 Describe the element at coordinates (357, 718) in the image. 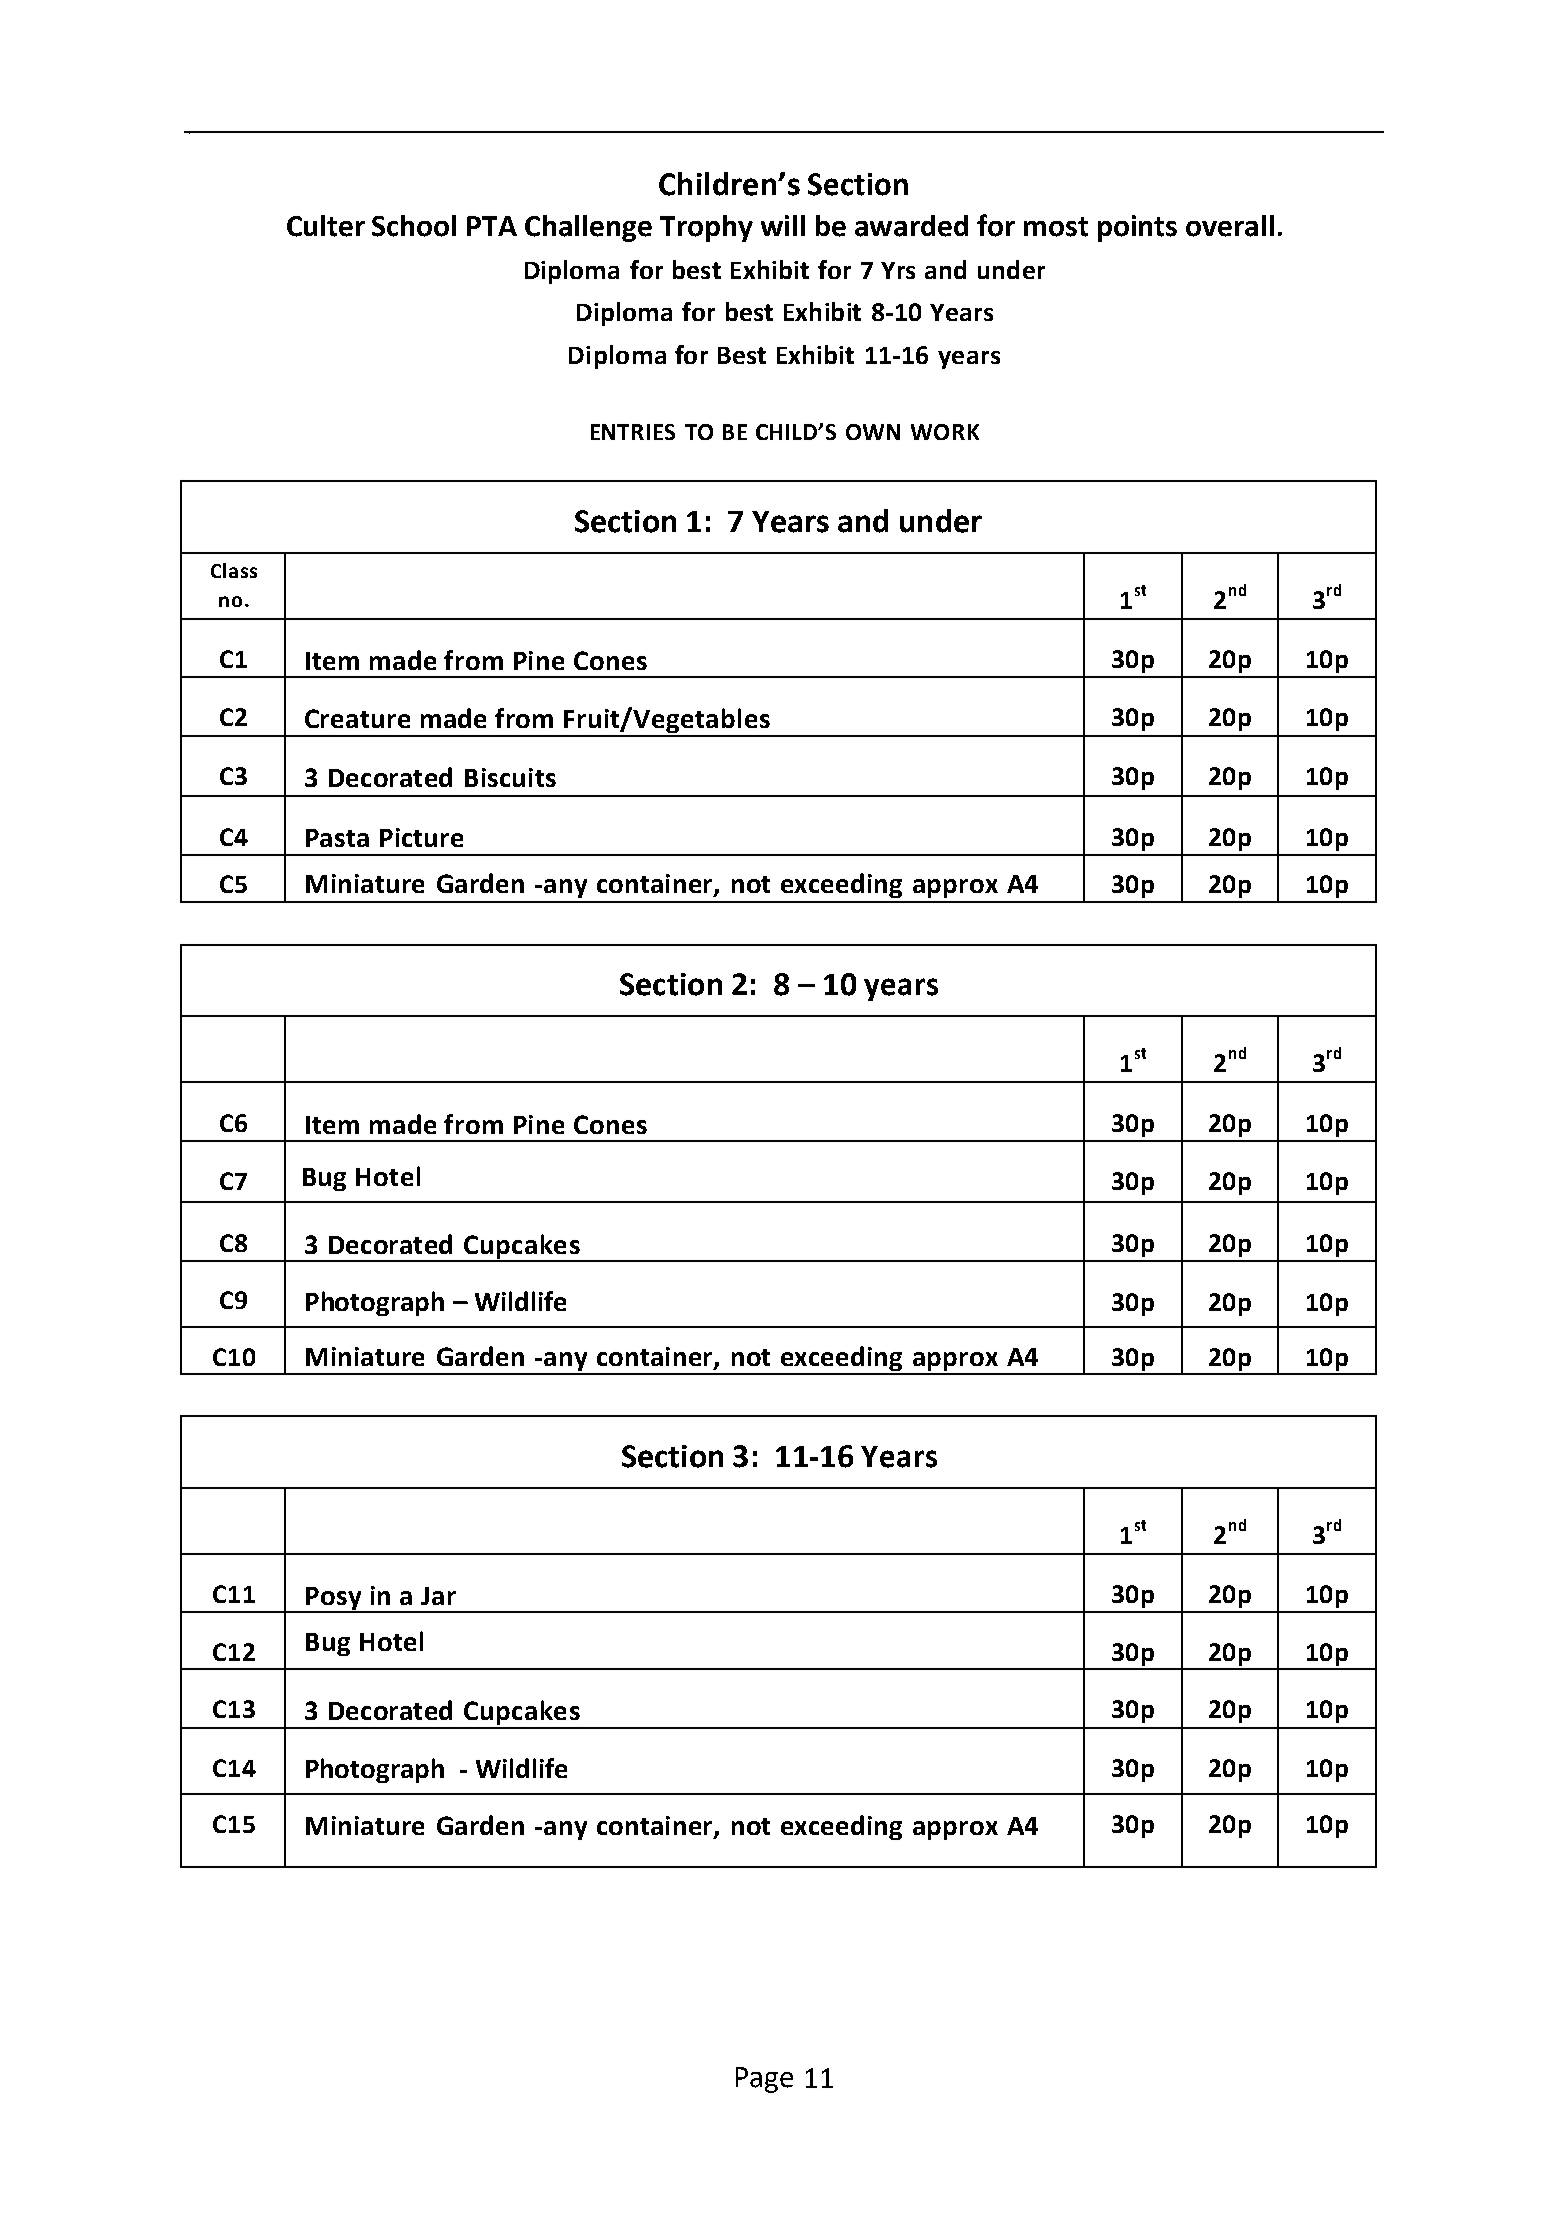

I see `Creature` at that location.
